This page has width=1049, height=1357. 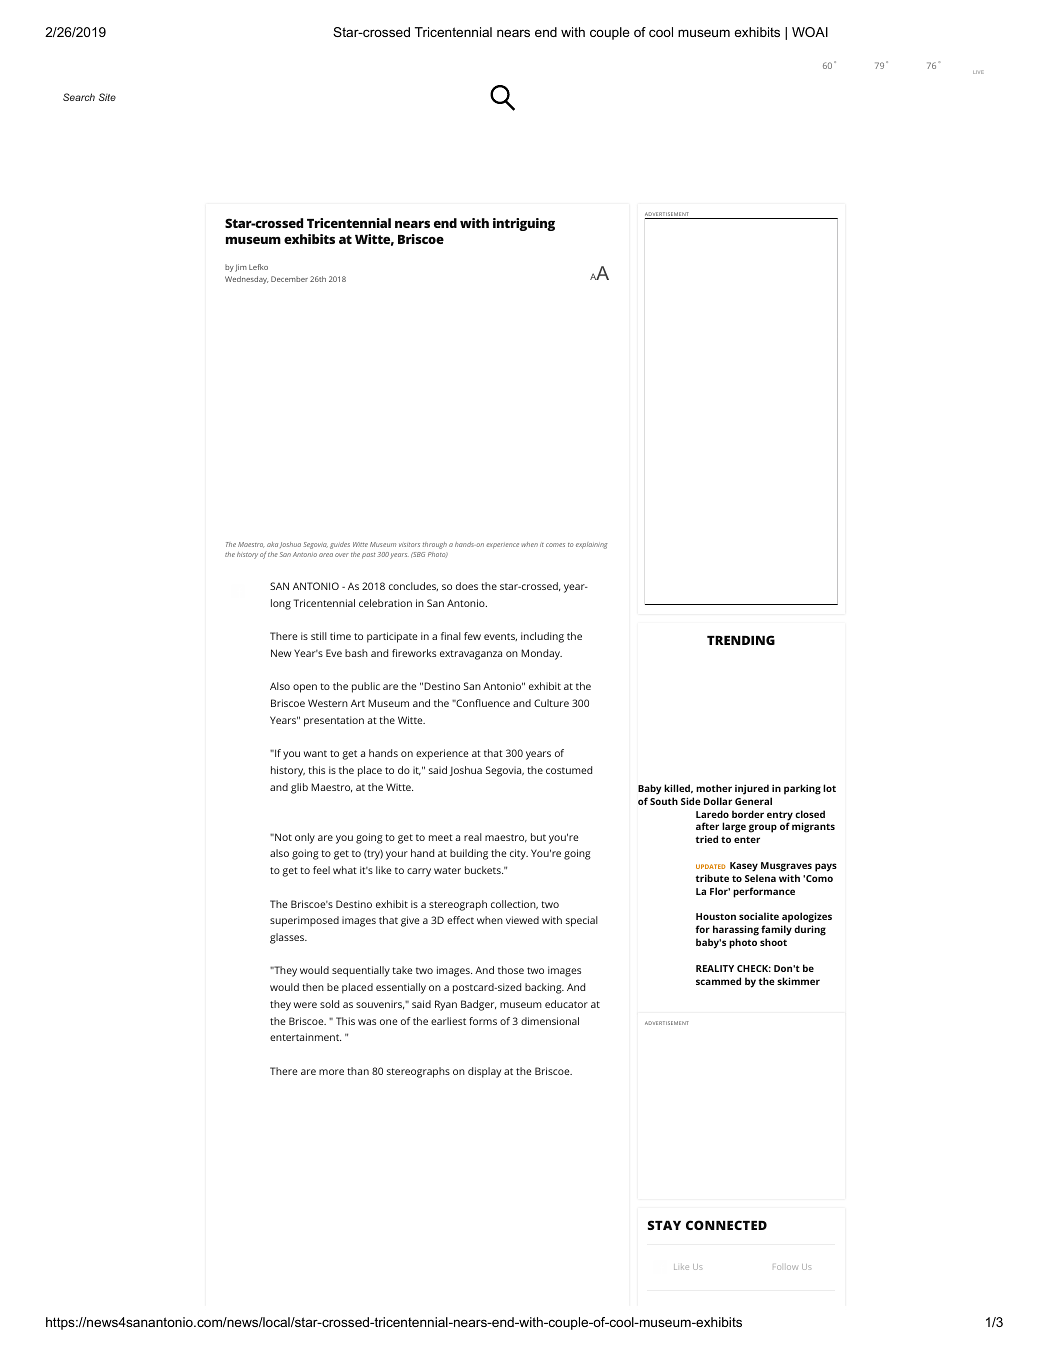 I want to click on LIVE, so click(x=978, y=72).
